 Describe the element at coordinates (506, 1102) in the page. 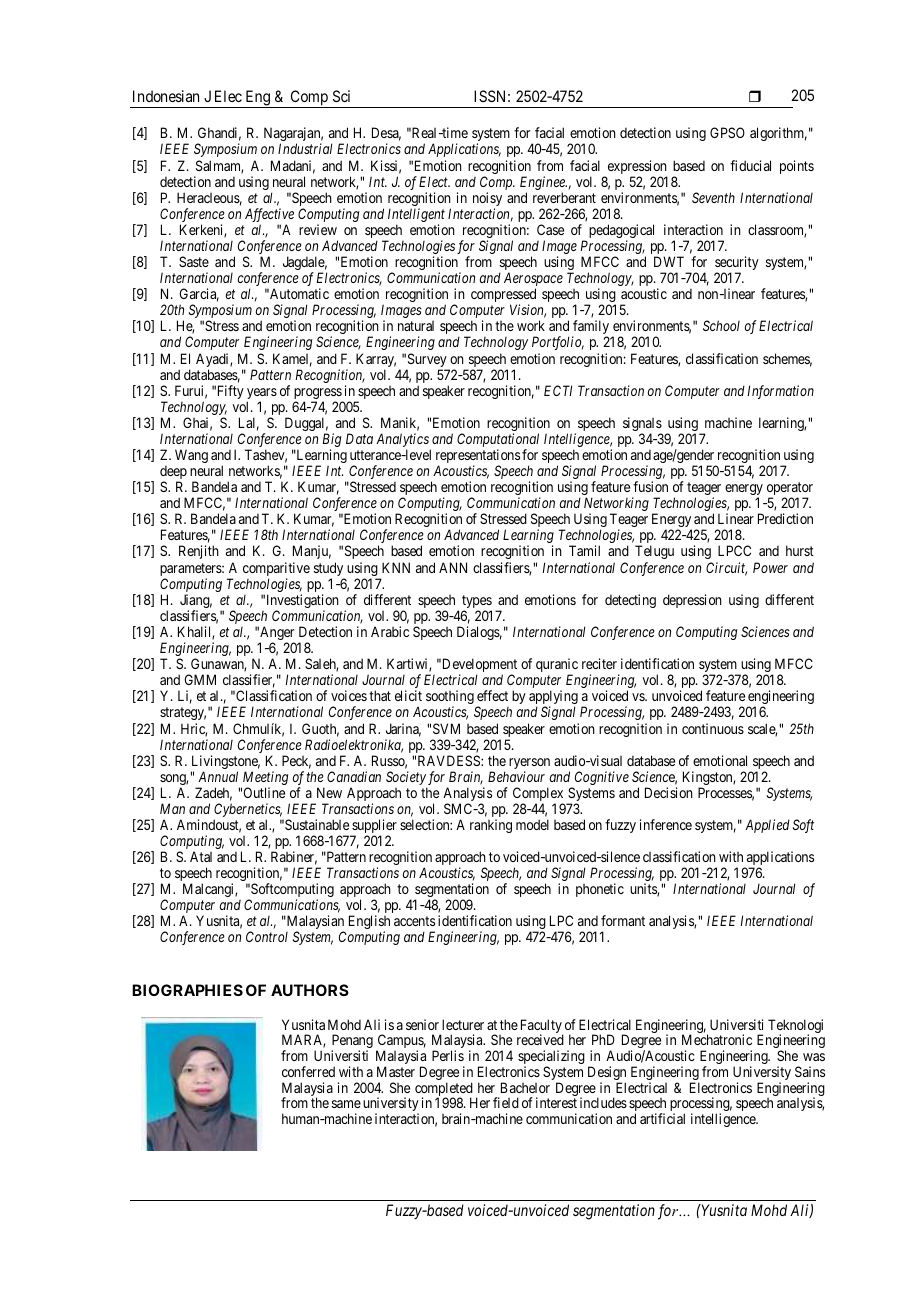

I see `field` at that location.
